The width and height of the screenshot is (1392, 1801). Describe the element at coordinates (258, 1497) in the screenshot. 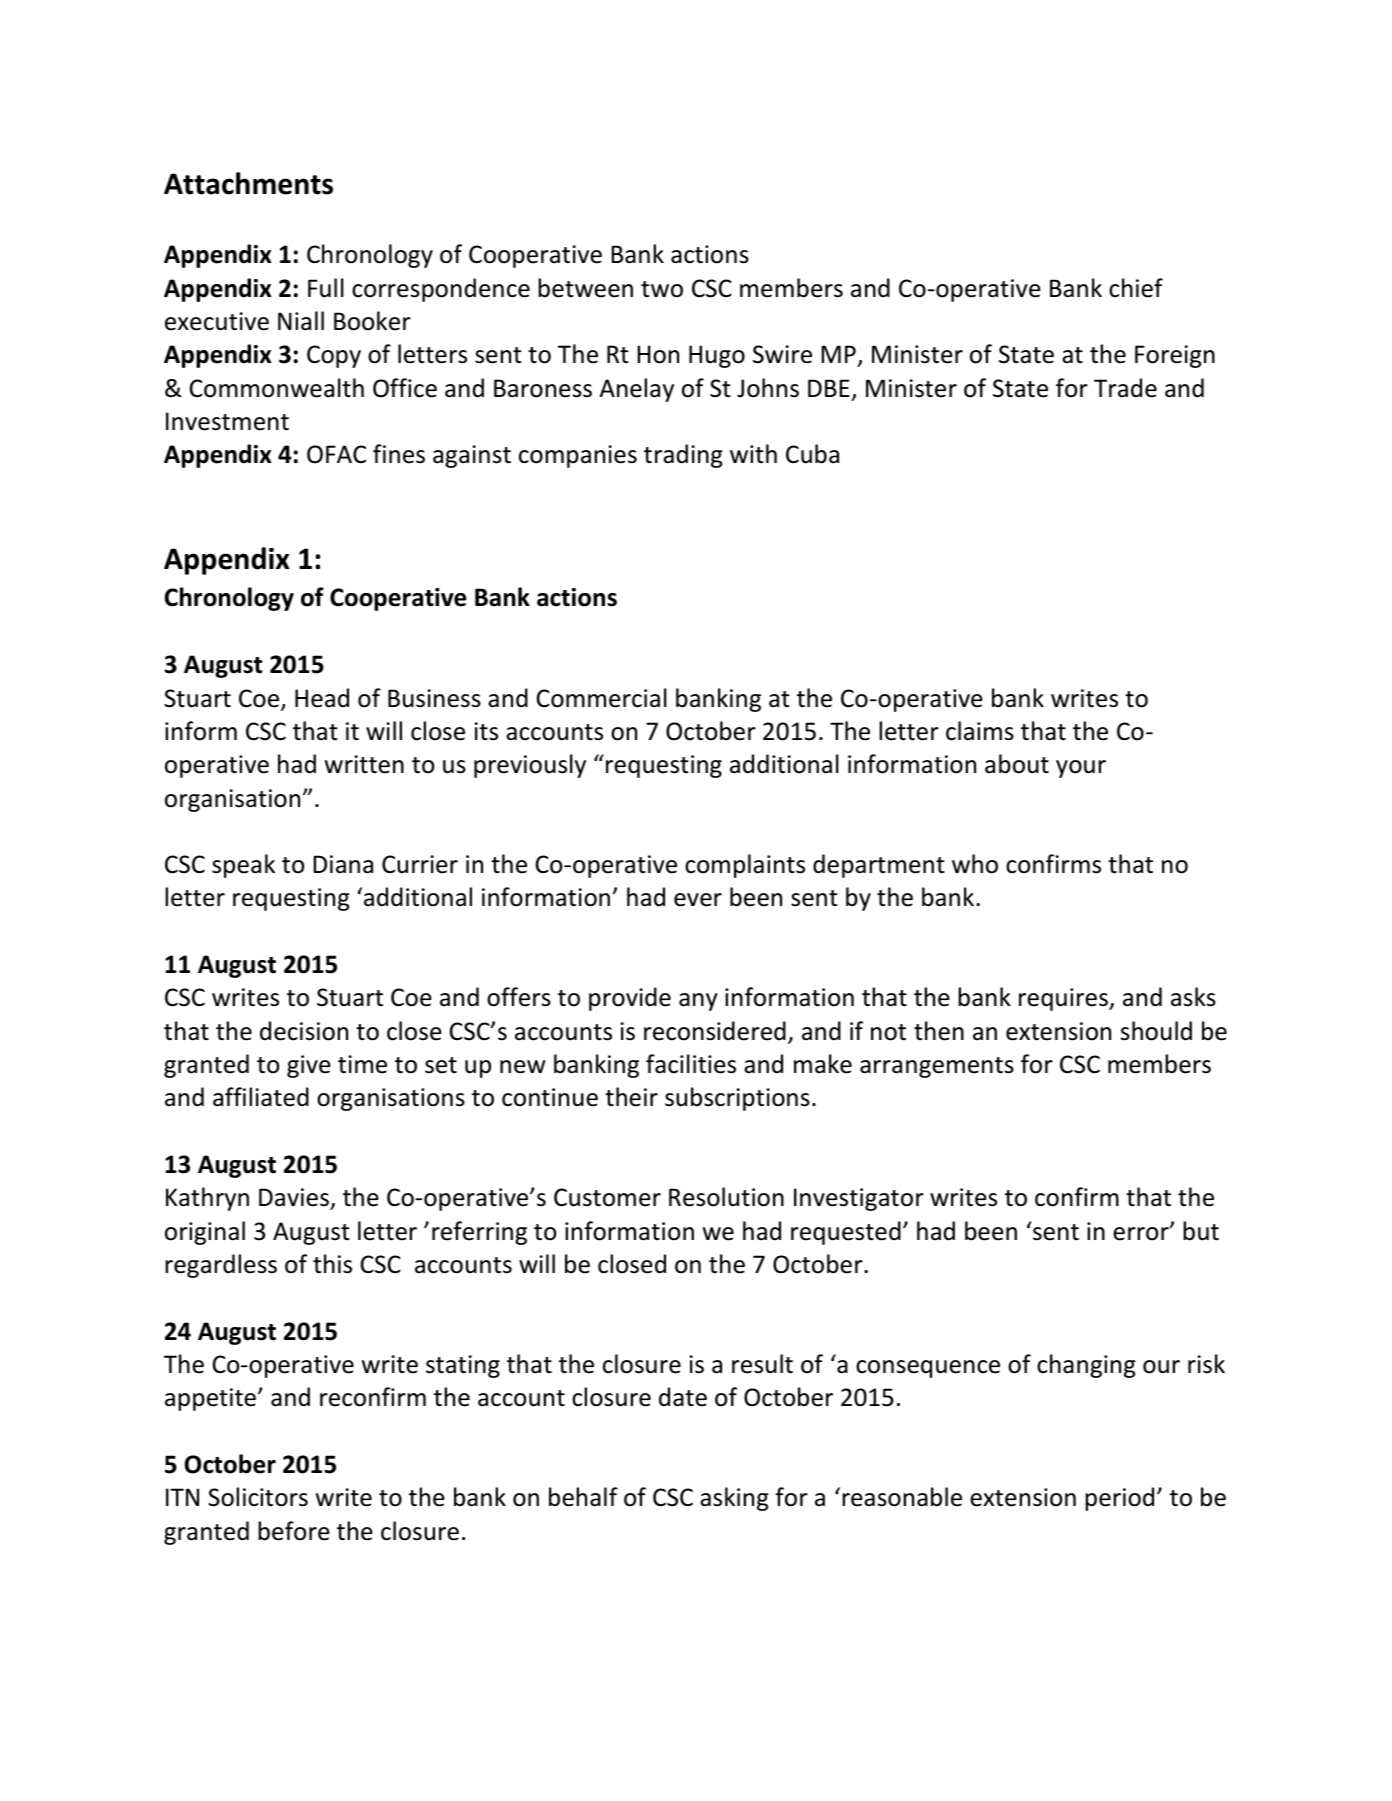

I see `Solicitors` at that location.
